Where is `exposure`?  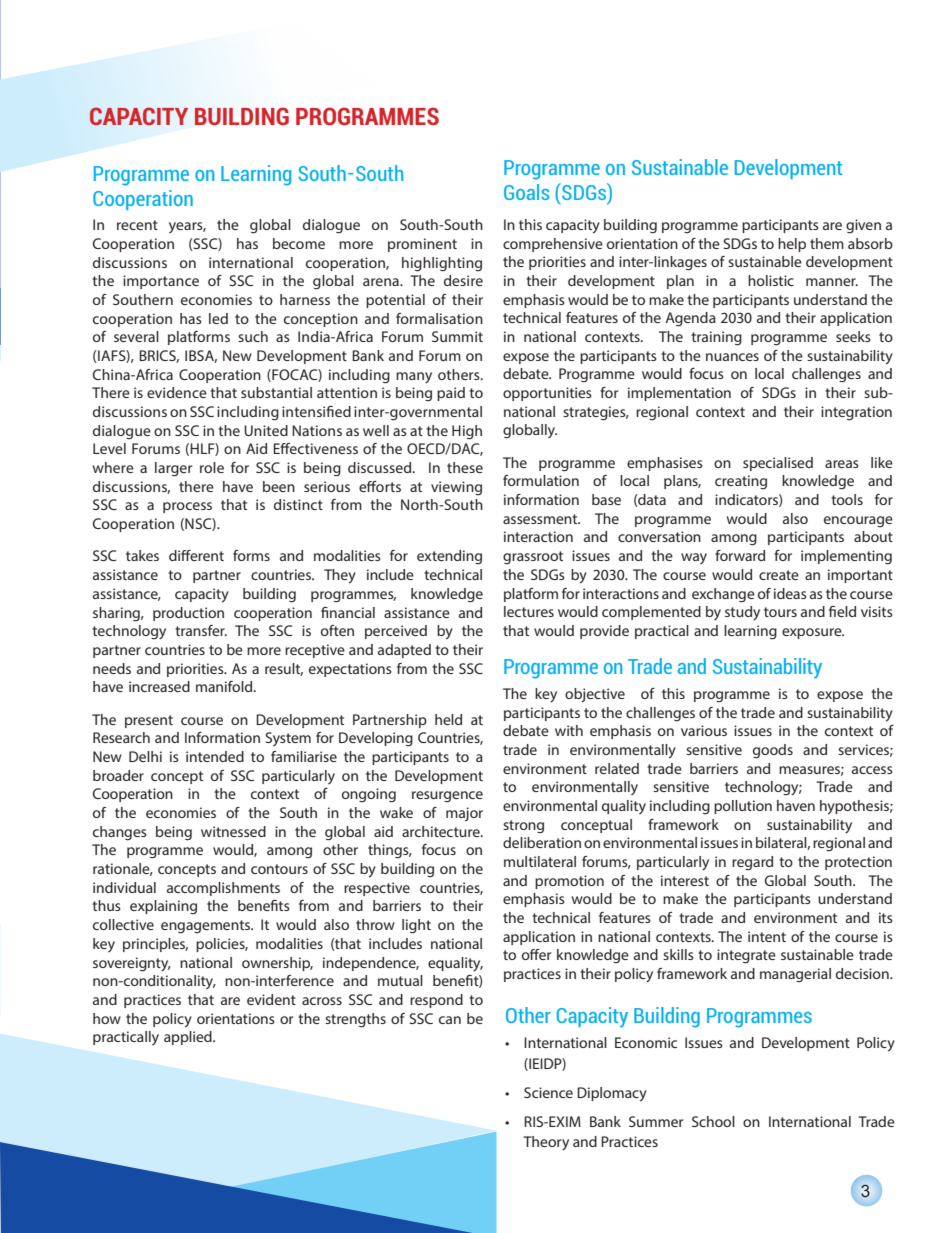 exposure is located at coordinates (813, 633).
